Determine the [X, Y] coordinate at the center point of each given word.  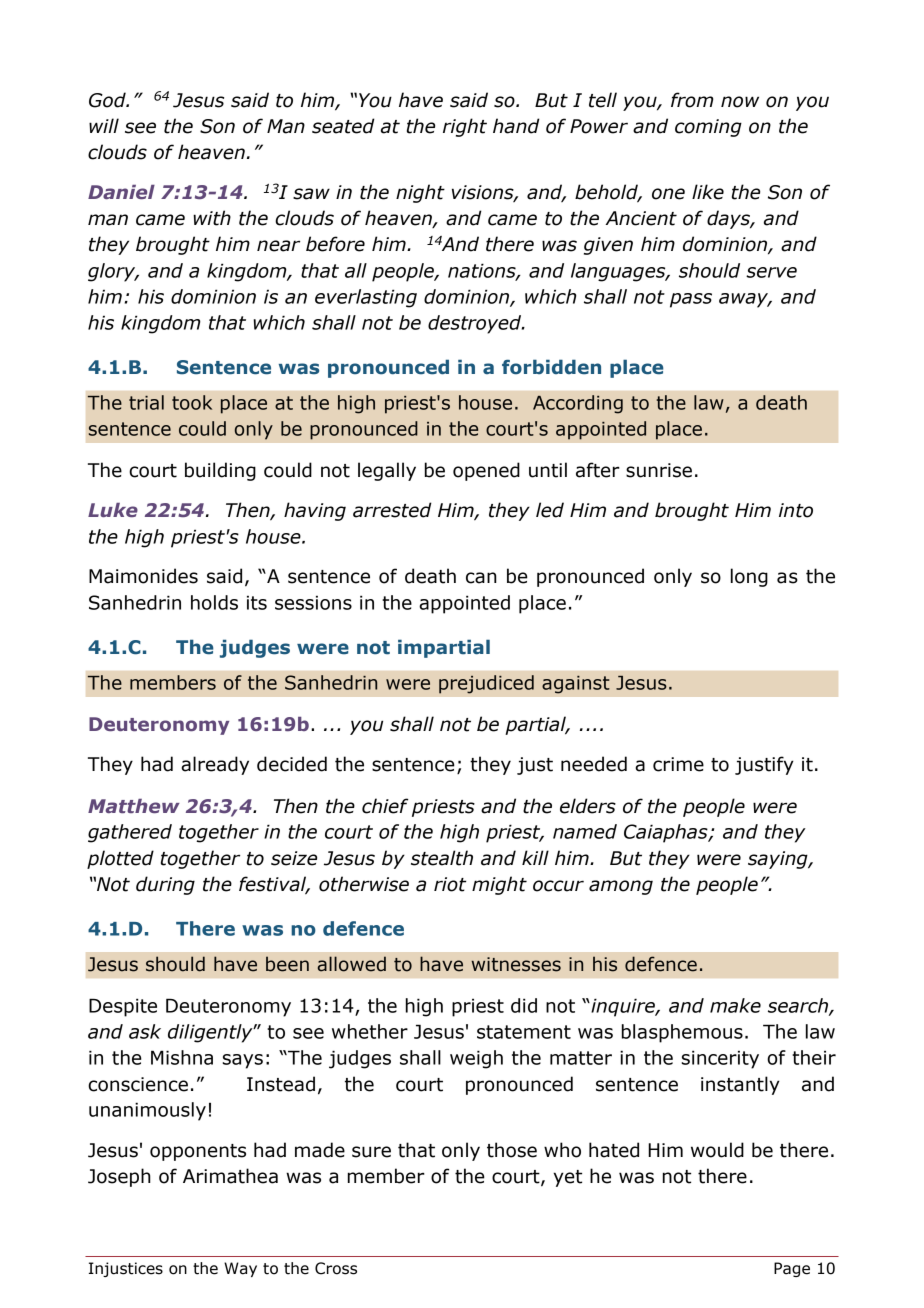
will [104, 125]
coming [708, 128]
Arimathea [230, 1176]
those [512, 1150]
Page [792, 1269]
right [465, 127]
